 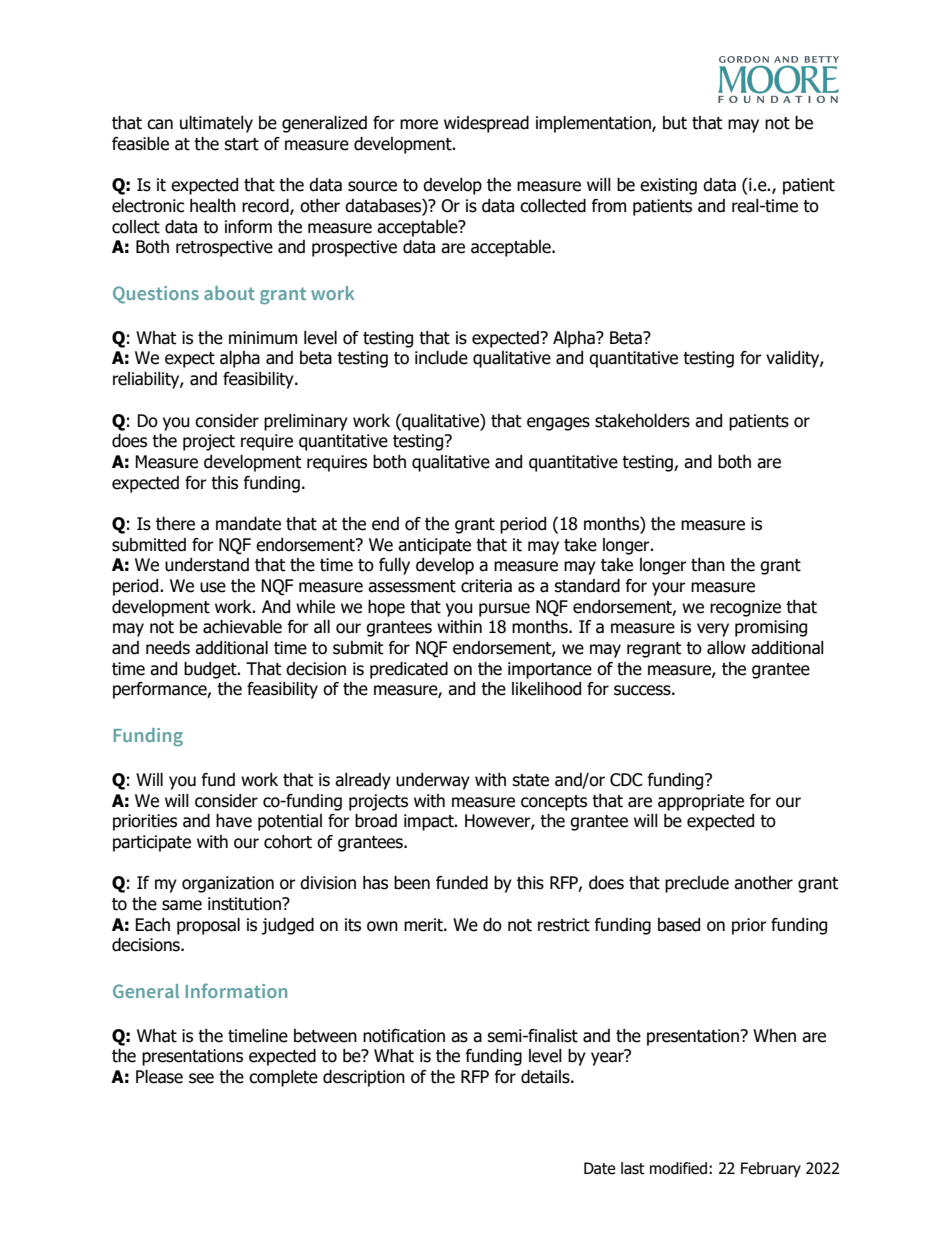 What do you see at coordinates (201, 1078) in the screenshot?
I see `see` at bounding box center [201, 1078].
